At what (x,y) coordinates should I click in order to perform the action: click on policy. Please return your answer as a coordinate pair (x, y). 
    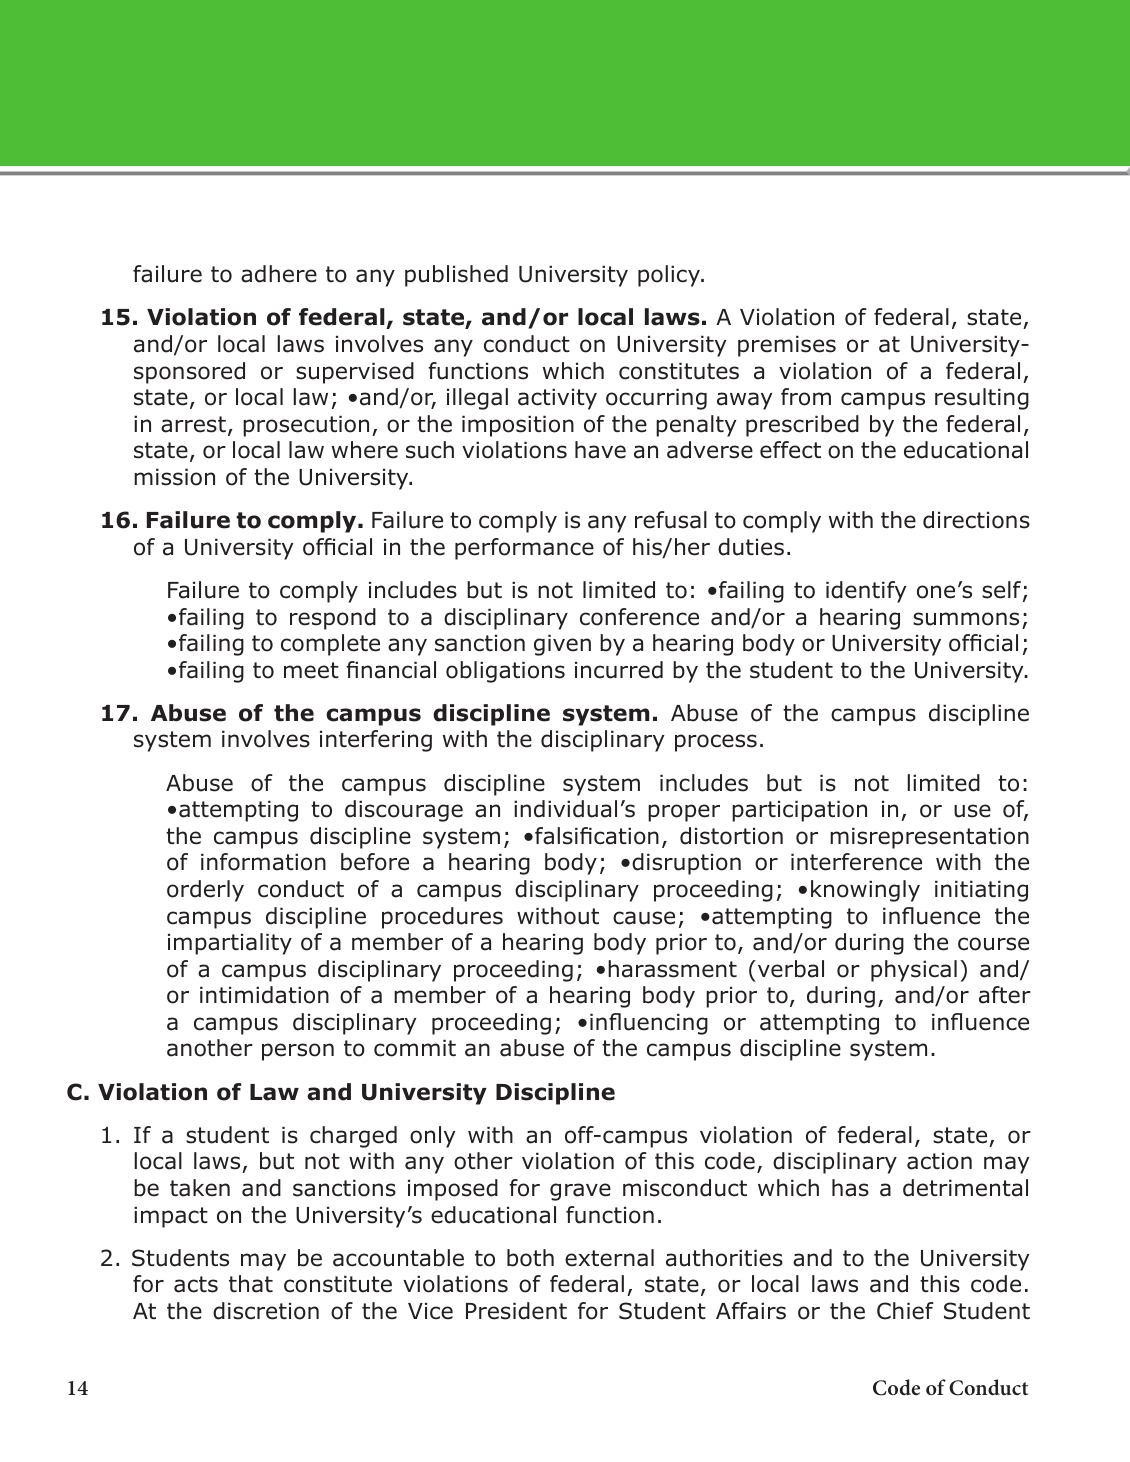
    Looking at the image, I should click on (670, 276).
